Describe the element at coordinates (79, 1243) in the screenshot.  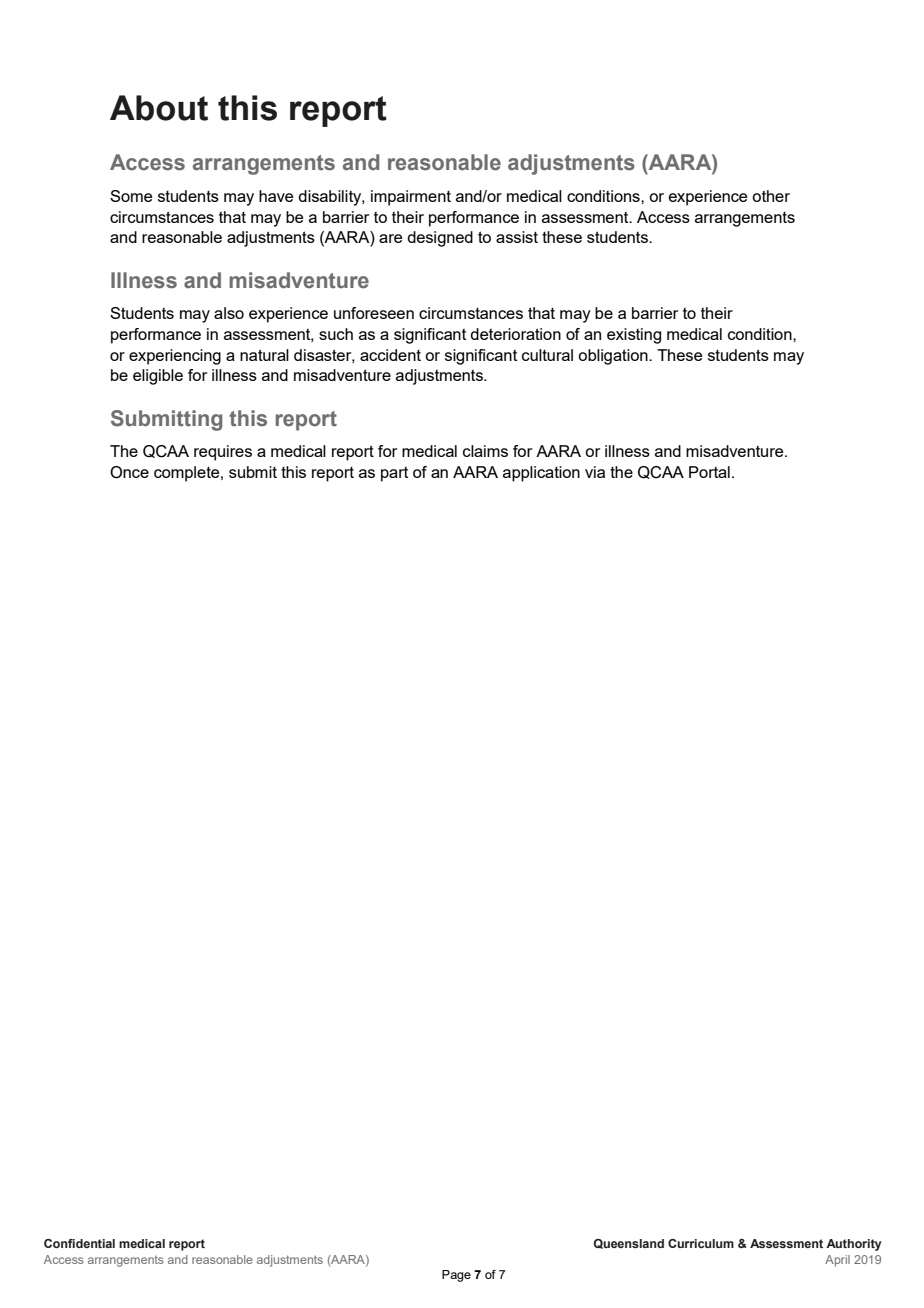
I see `Confidential` at that location.
